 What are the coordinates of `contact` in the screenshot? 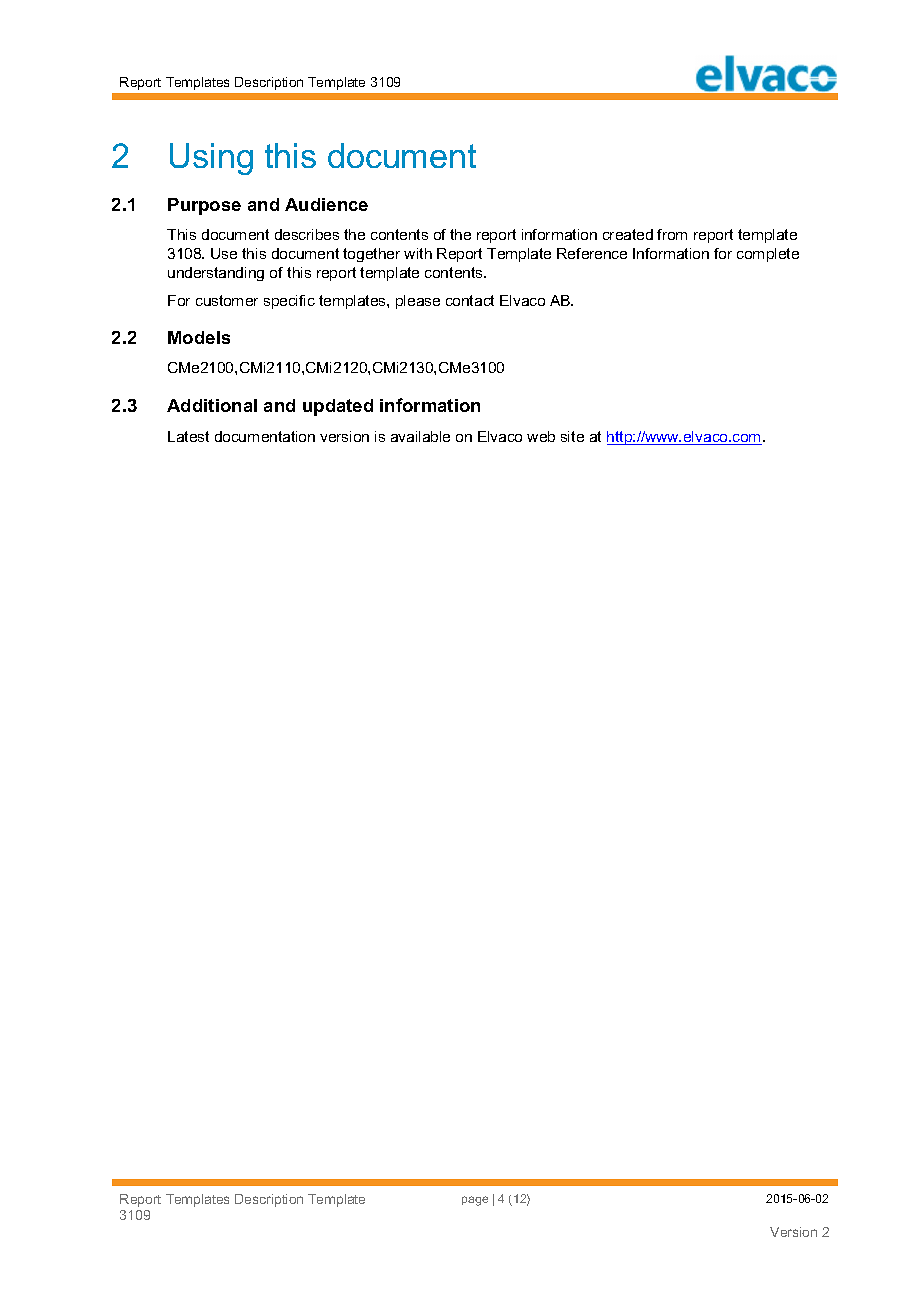 It's located at (470, 300).
